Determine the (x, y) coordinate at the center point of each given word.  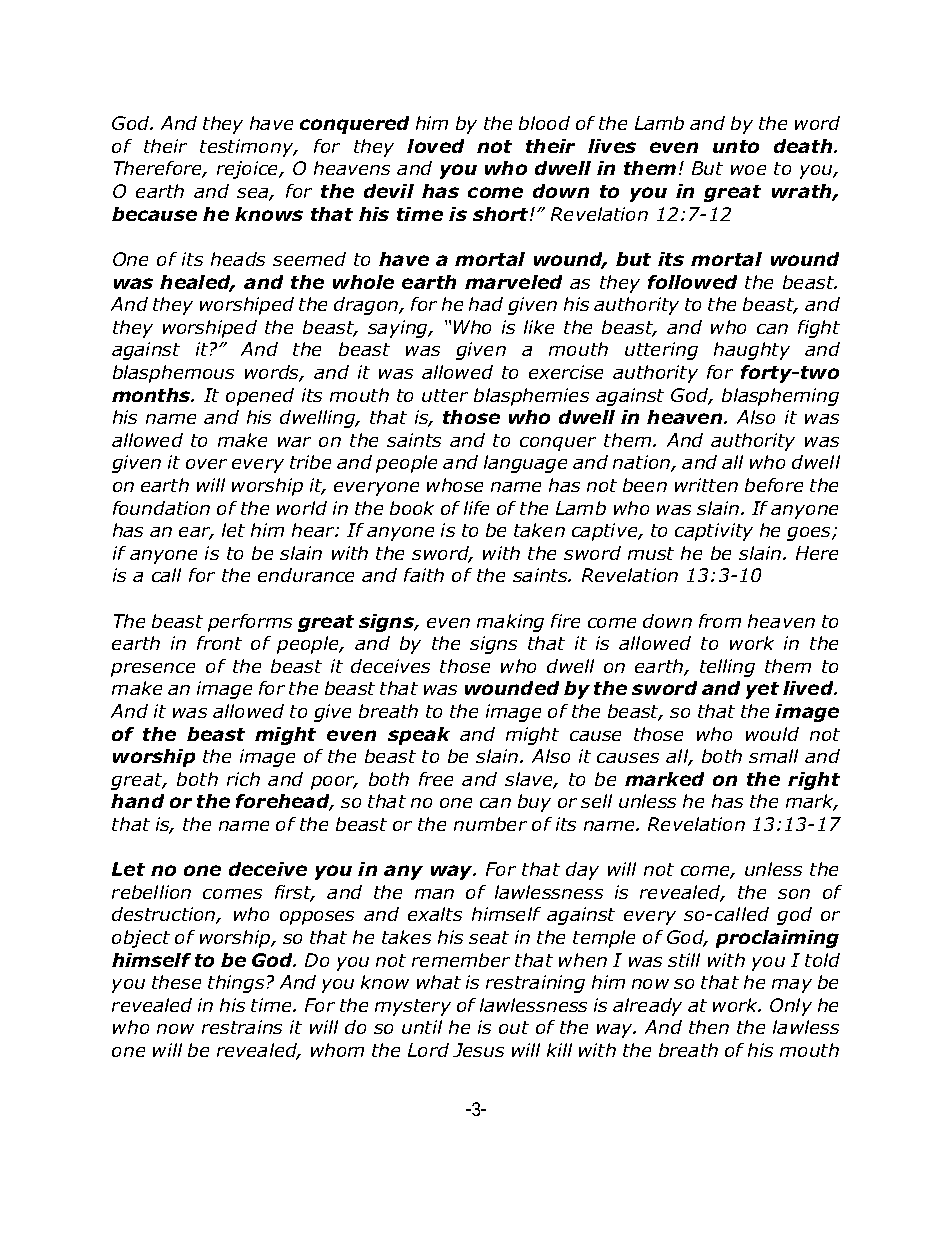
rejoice (249, 170)
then (709, 1027)
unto (736, 146)
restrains (242, 1027)
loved (435, 146)
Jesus (478, 1050)
